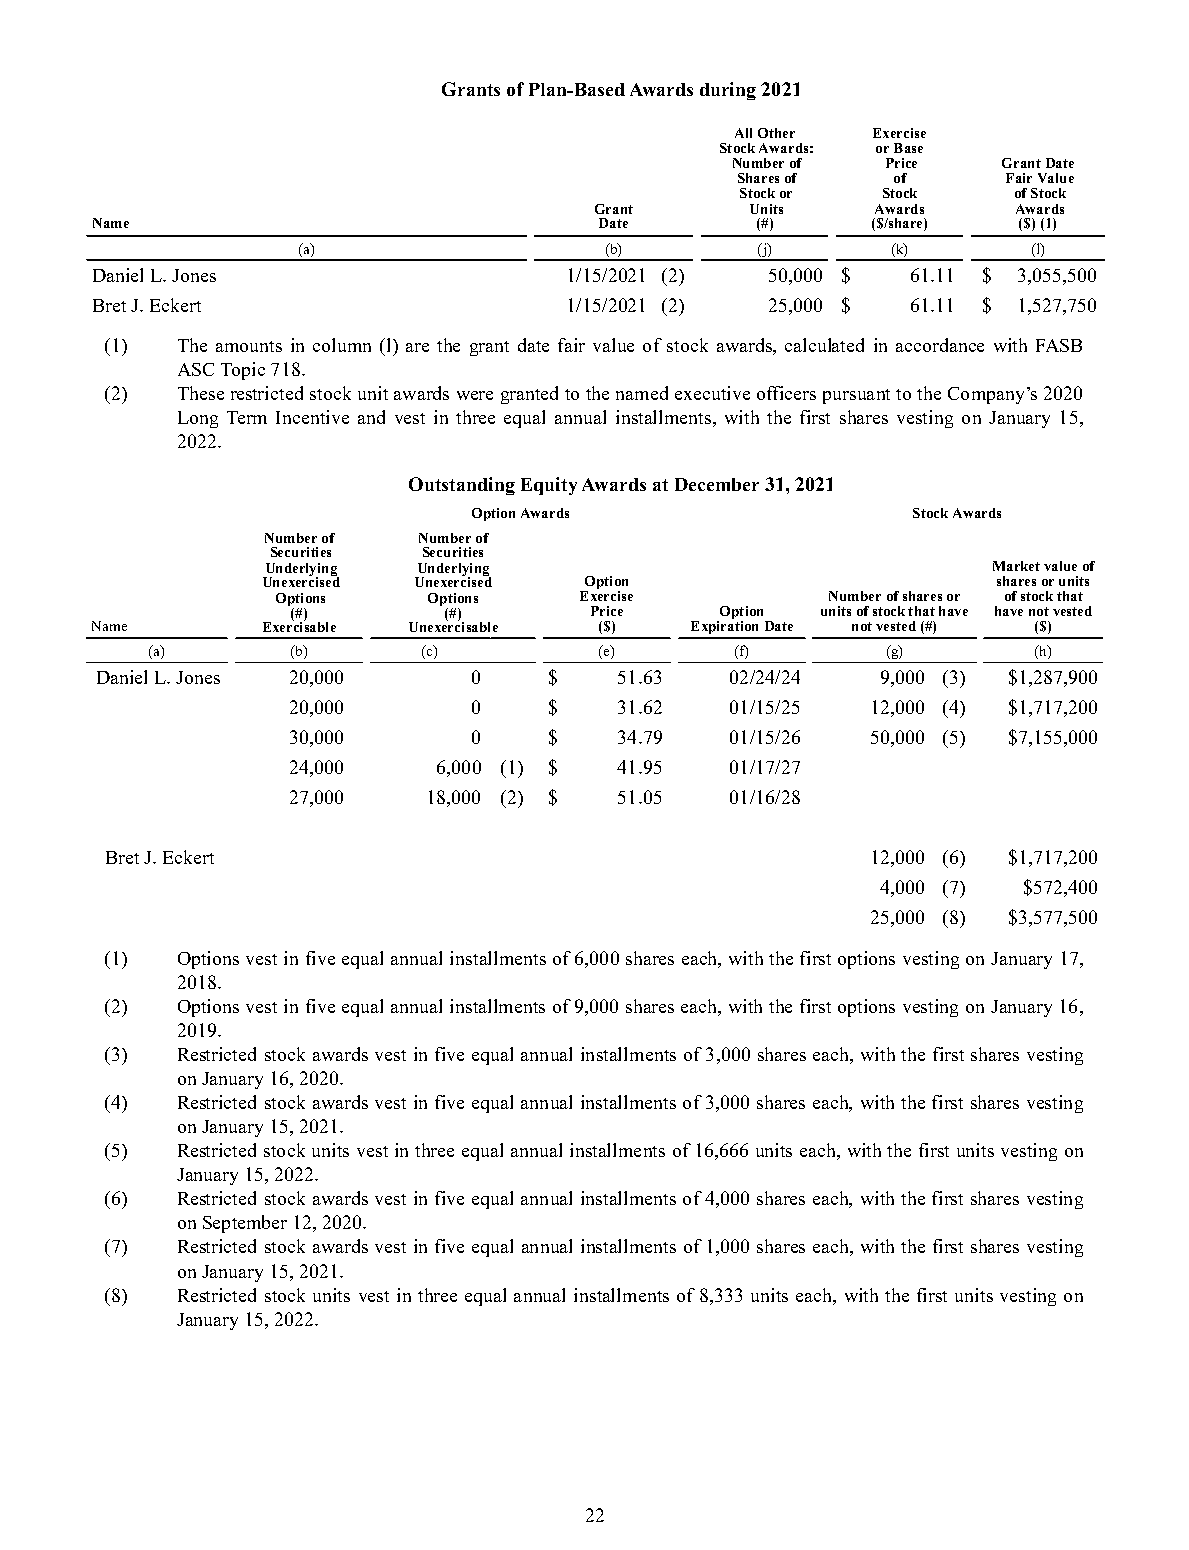 This page has width=1189, height=1550. What do you see at coordinates (776, 133) in the page?
I see `Other` at bounding box center [776, 133].
